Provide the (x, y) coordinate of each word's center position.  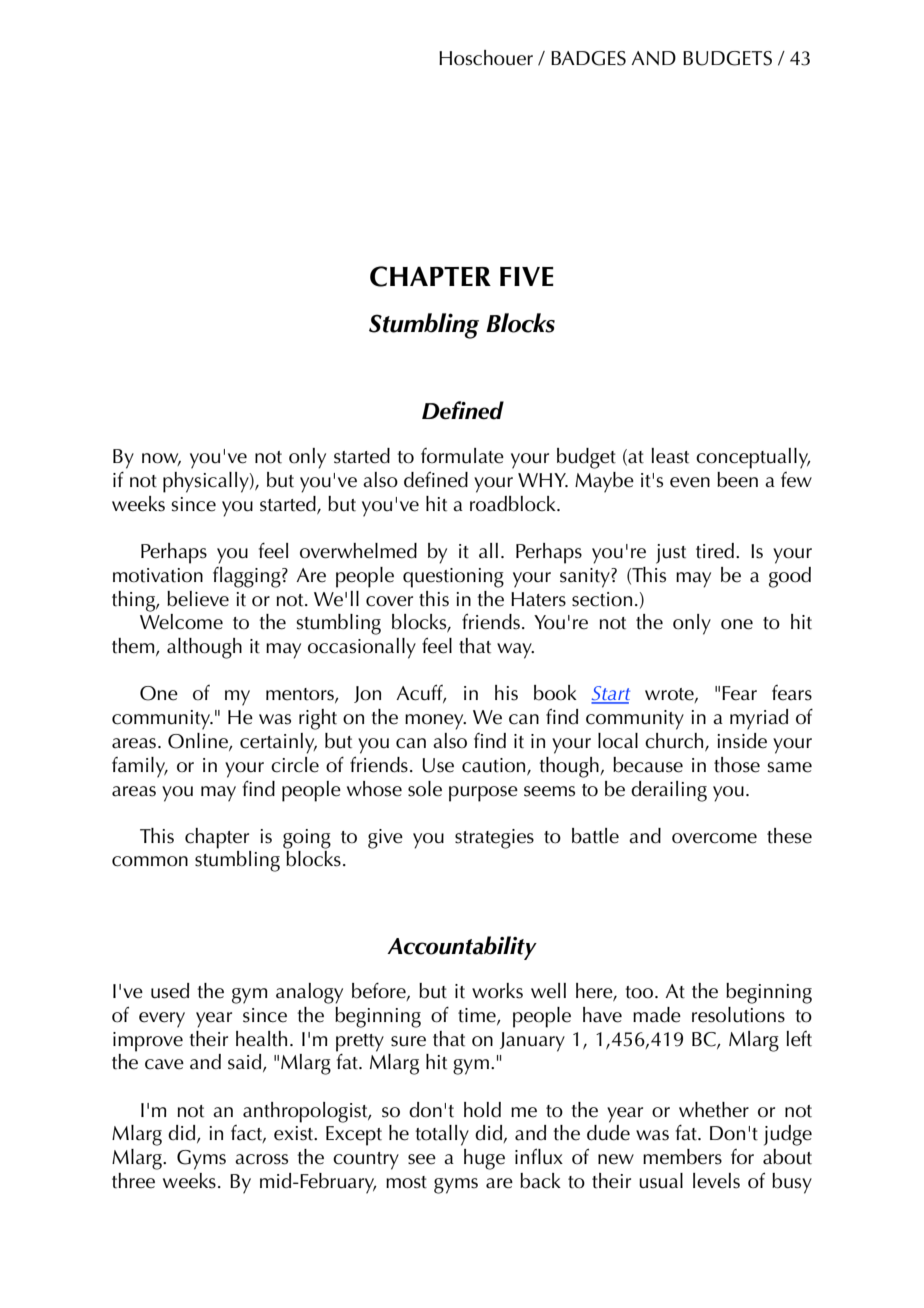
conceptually (753, 458)
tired (715, 551)
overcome (714, 838)
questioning (453, 578)
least (670, 456)
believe (198, 599)
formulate (462, 456)
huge (484, 1159)
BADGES (588, 58)
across (261, 1159)
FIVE (527, 276)
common (150, 861)
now (161, 459)
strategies (494, 839)
